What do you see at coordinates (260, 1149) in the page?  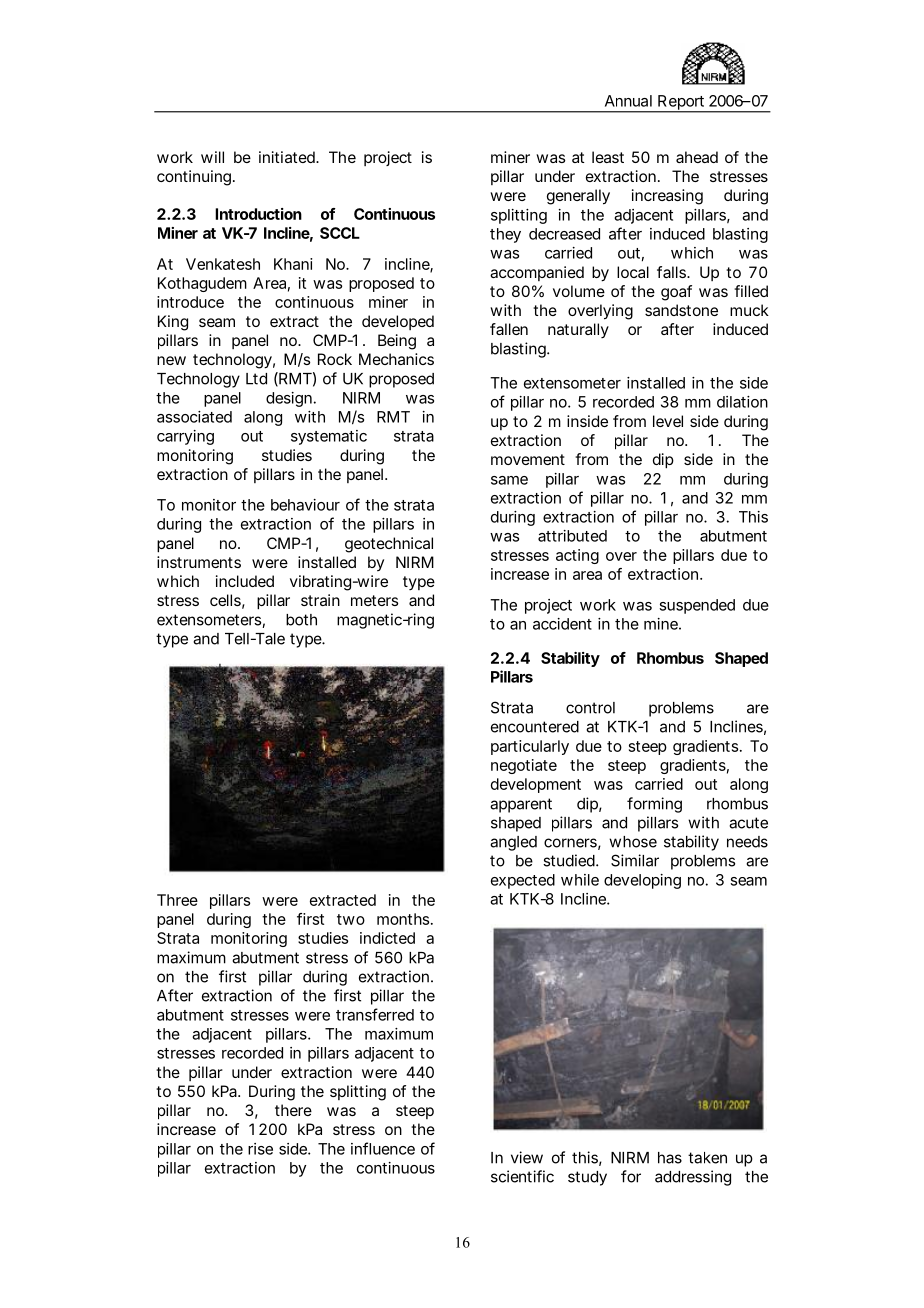 I see `rise` at bounding box center [260, 1149].
